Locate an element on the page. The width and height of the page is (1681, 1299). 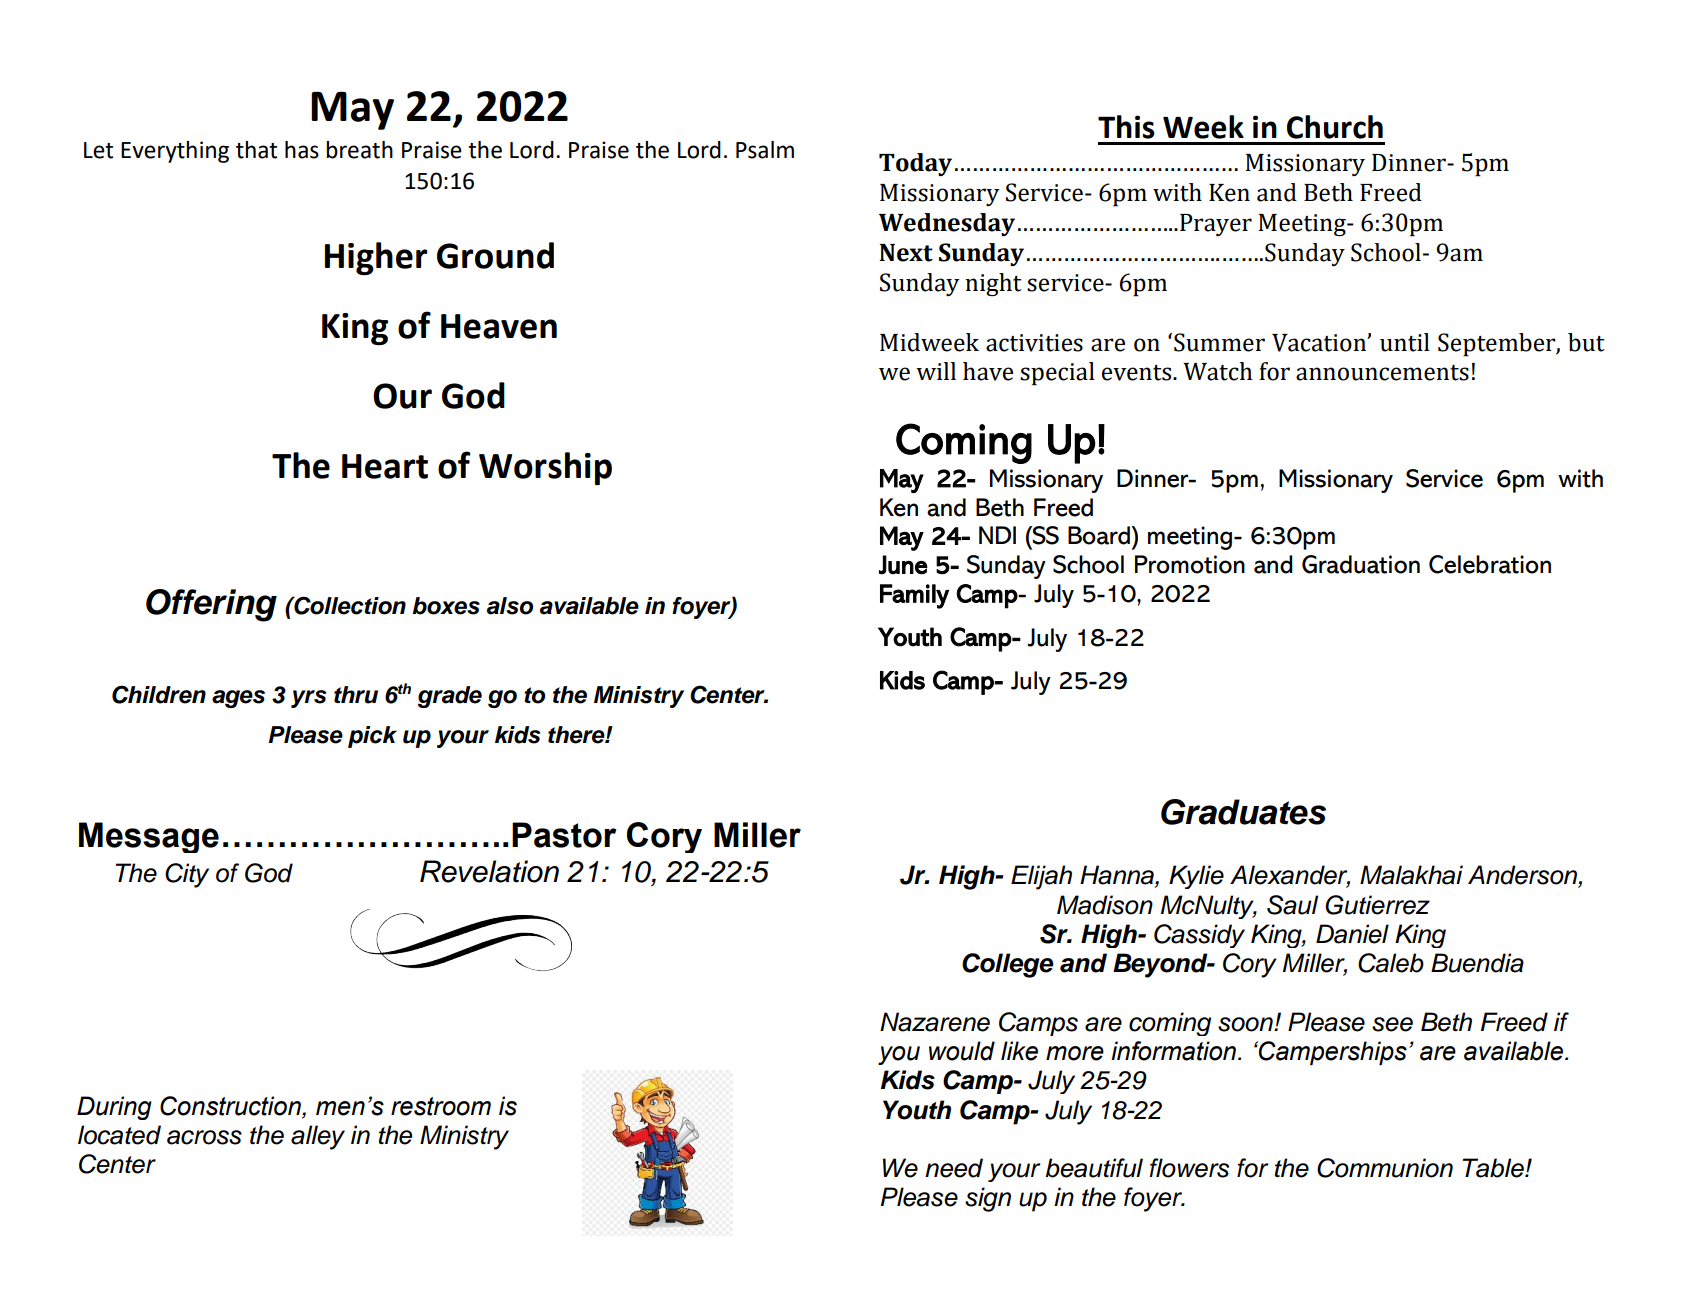
Church is located at coordinates (1335, 127).
